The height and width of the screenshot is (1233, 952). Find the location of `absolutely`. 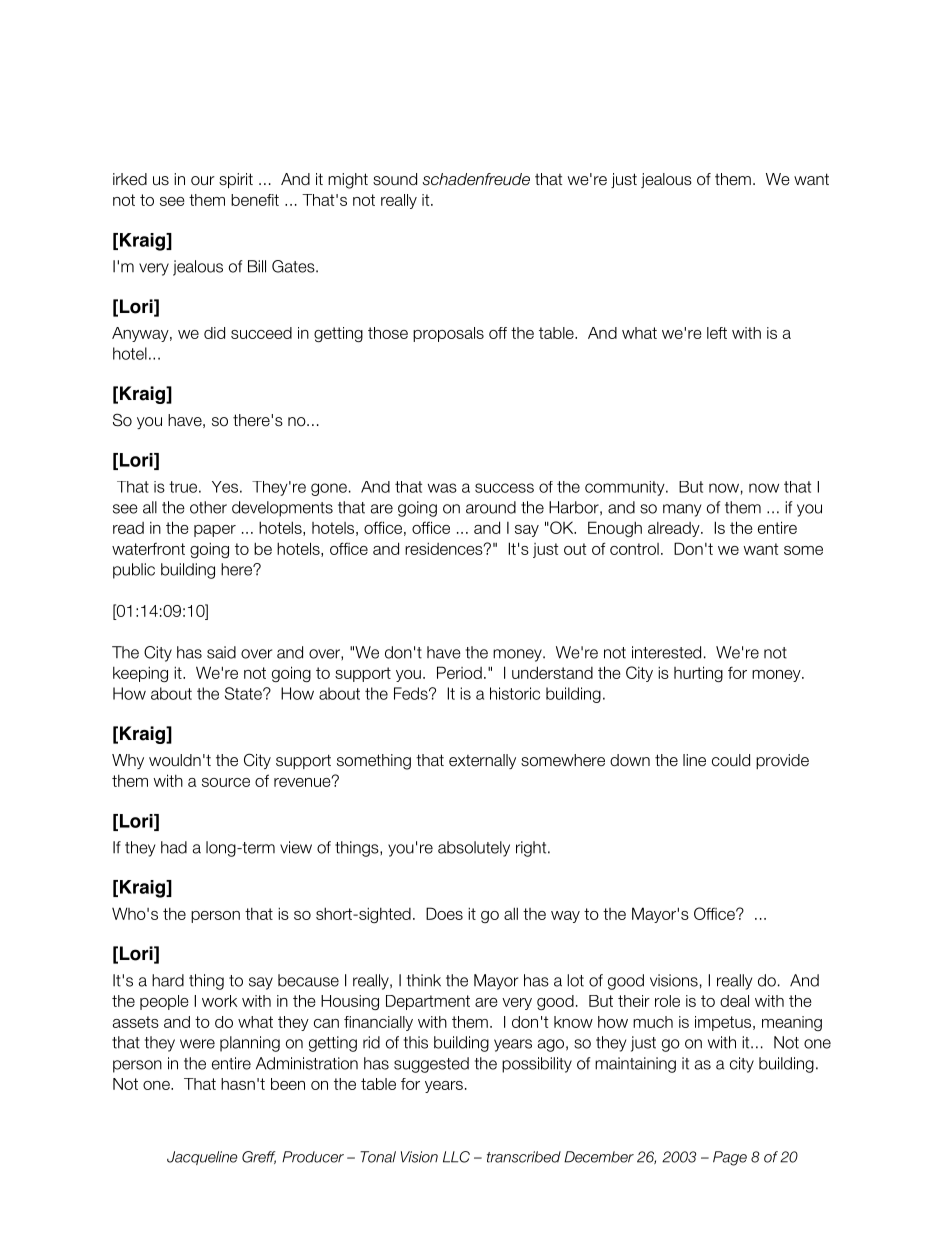

absolutely is located at coordinates (474, 849).
